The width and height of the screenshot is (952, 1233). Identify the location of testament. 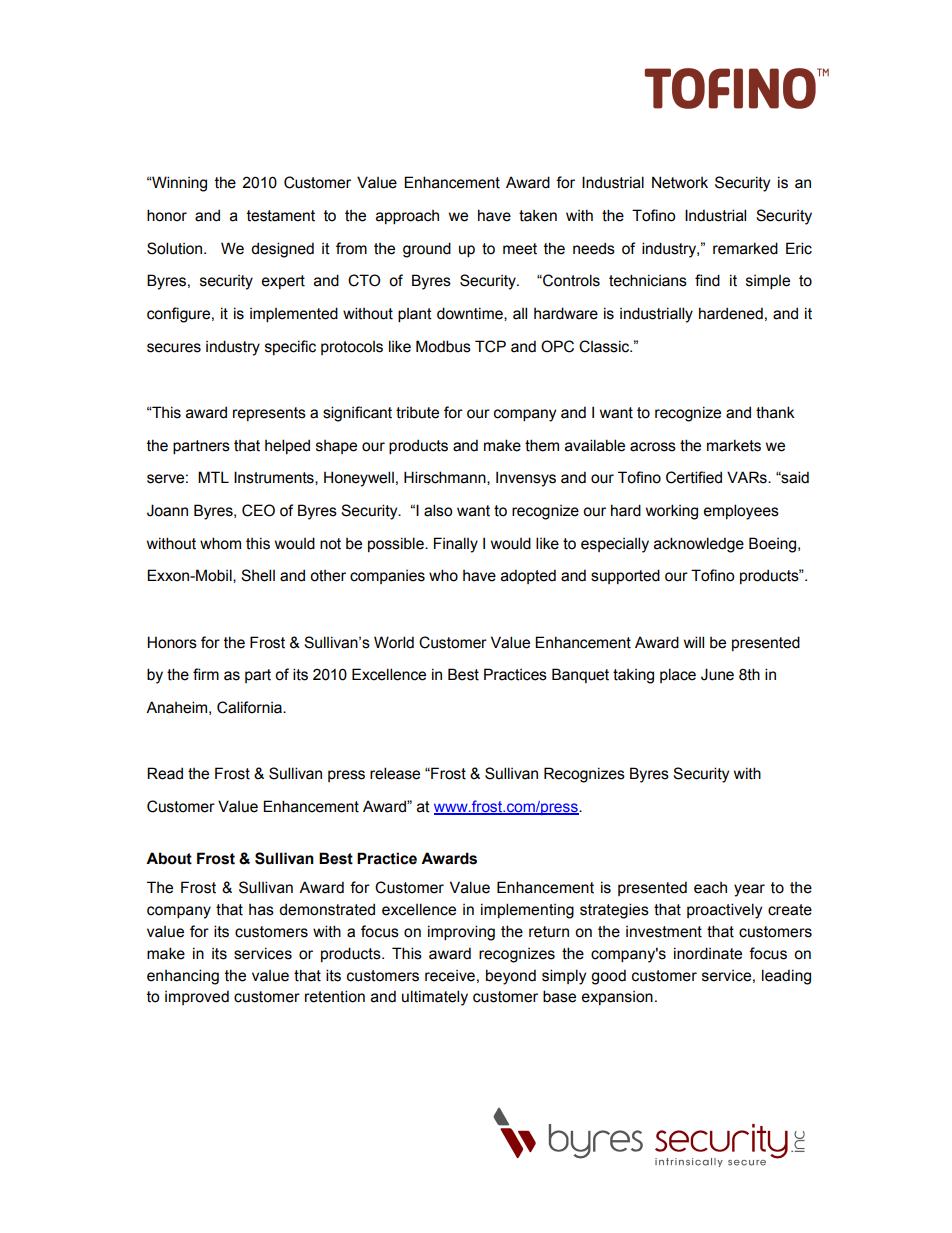
(281, 216).
